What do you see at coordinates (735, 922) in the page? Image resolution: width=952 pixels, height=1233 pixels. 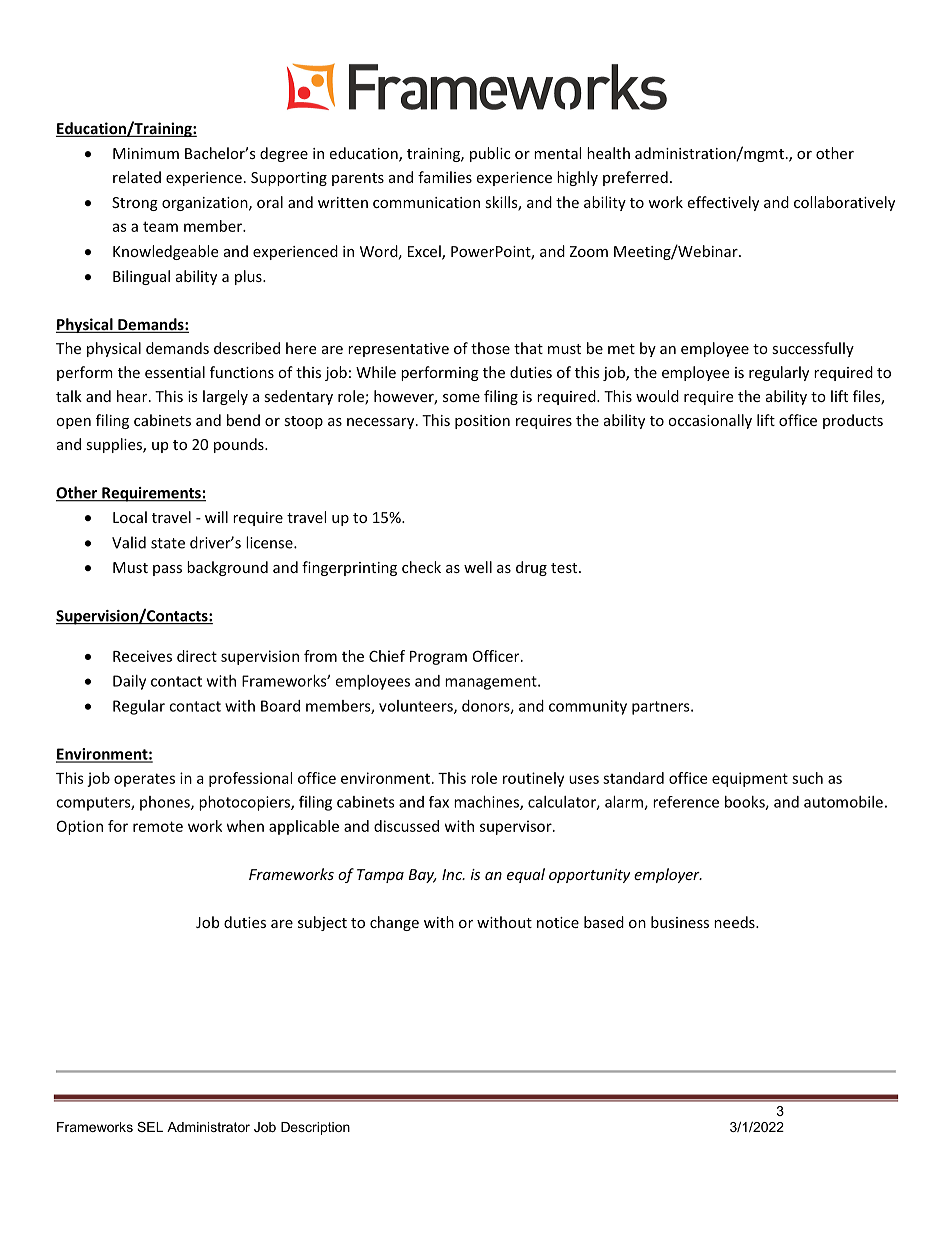 I see `needs` at bounding box center [735, 922].
